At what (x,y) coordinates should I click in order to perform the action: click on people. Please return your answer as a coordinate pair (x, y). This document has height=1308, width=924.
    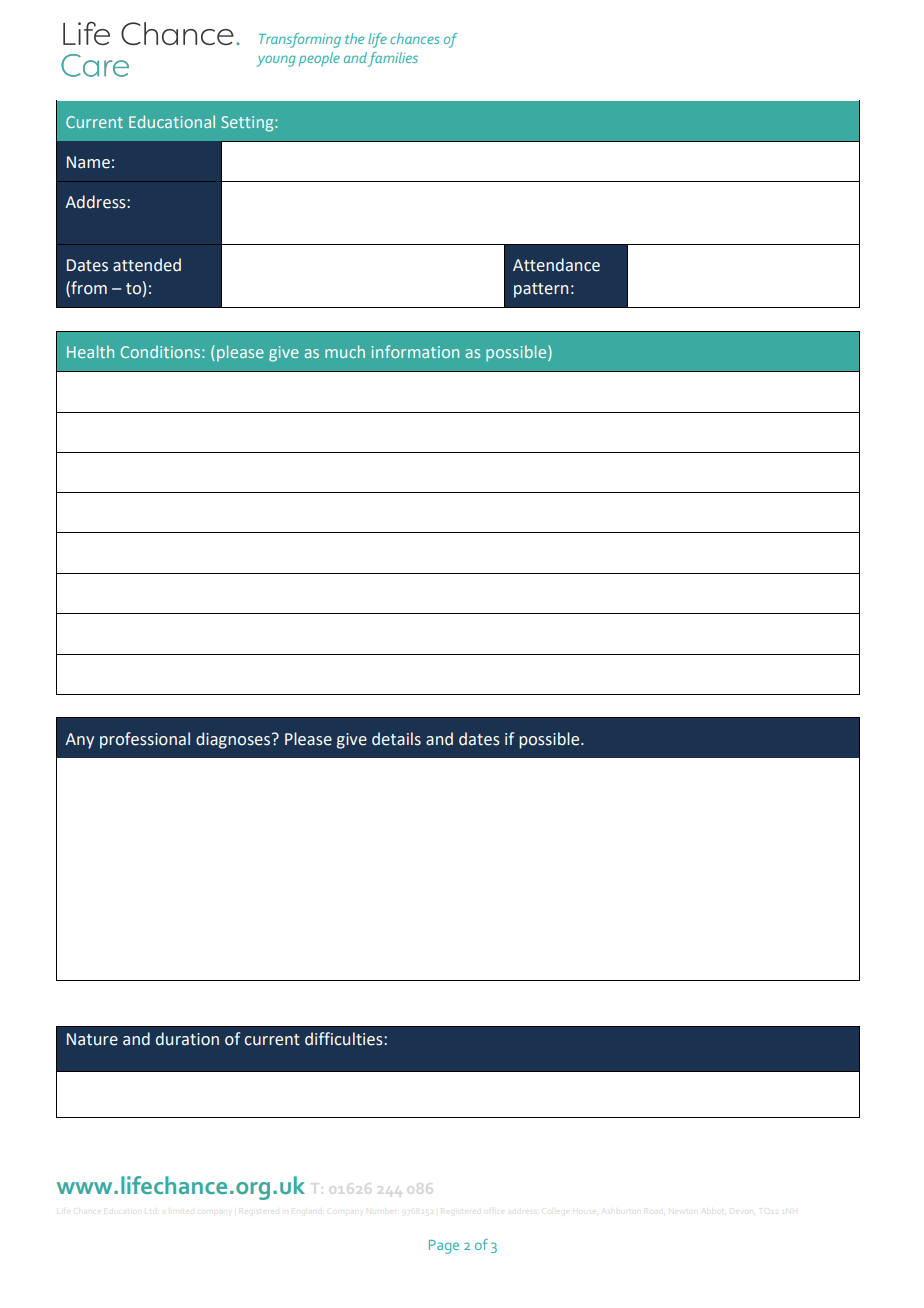
    Looking at the image, I should click on (319, 59).
